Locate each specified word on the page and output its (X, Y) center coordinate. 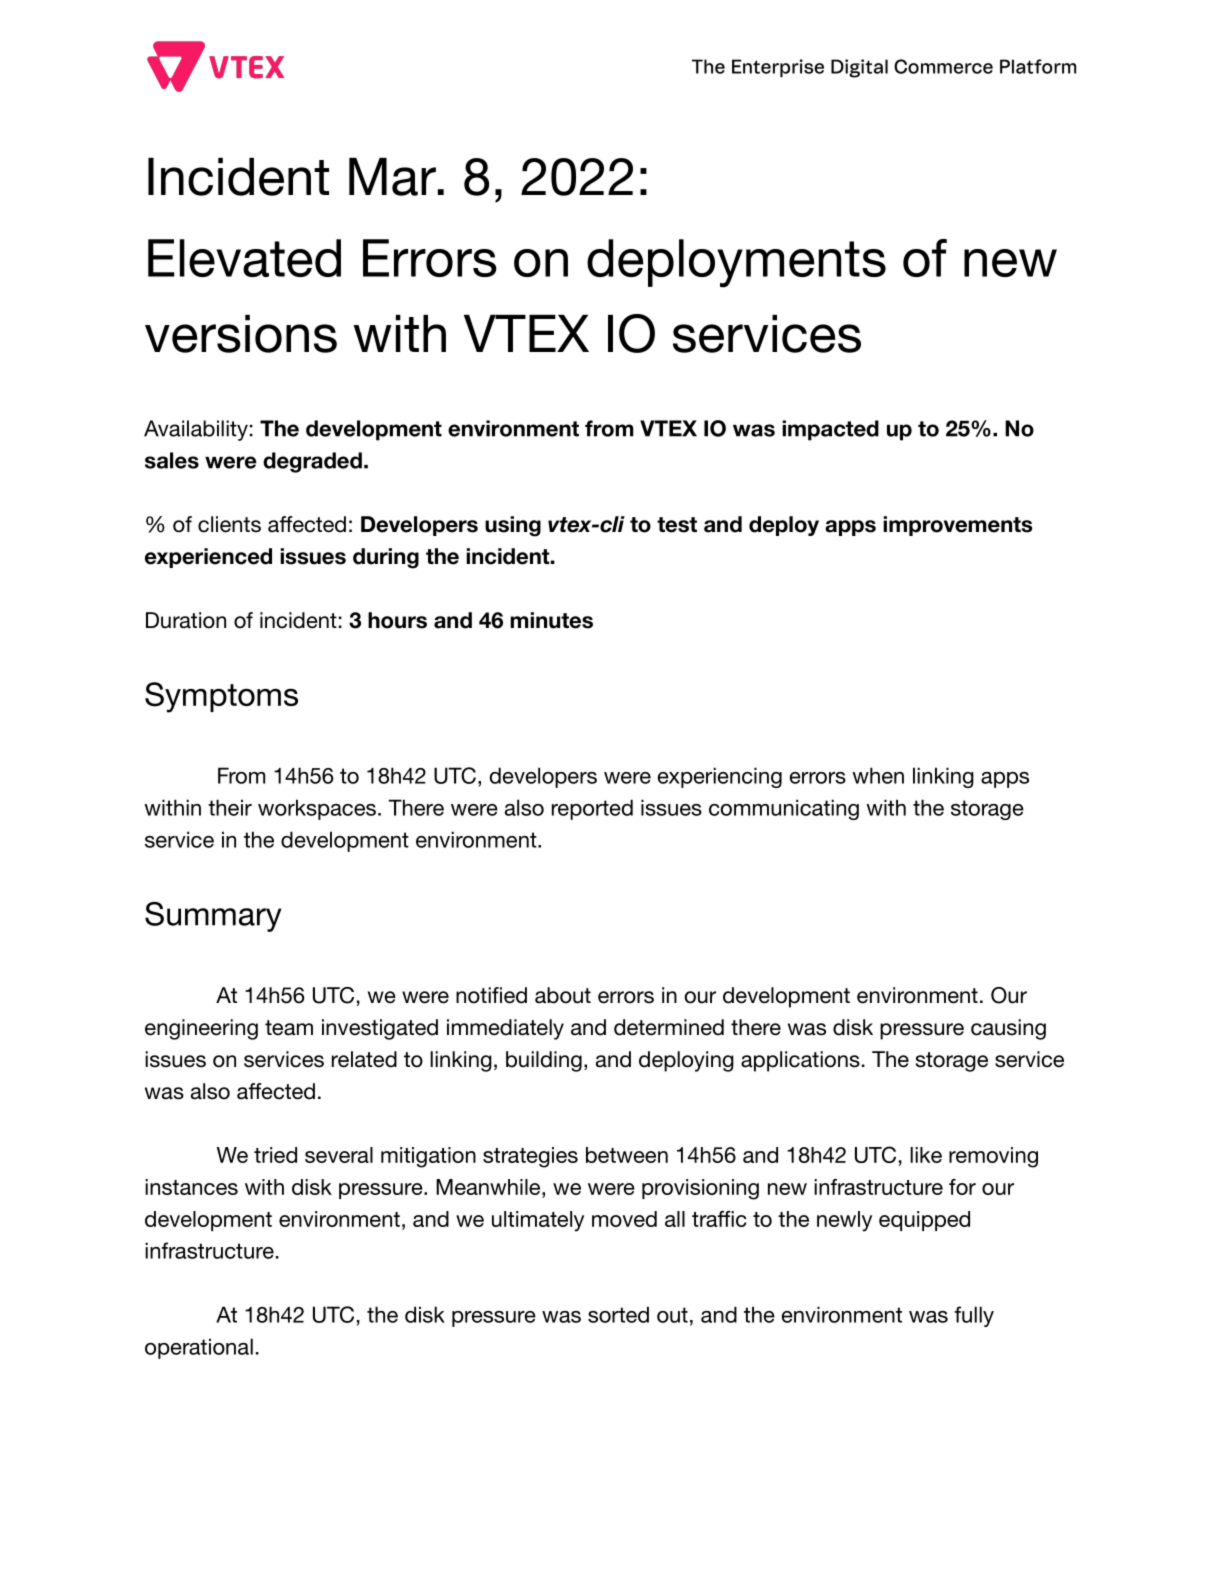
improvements (957, 526)
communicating (784, 809)
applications (800, 1061)
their (230, 807)
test (677, 525)
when (878, 775)
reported (592, 809)
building (544, 1061)
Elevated (244, 258)
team (289, 1028)
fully (974, 1316)
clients (229, 524)
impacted (830, 430)
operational (199, 1348)
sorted (618, 1314)
